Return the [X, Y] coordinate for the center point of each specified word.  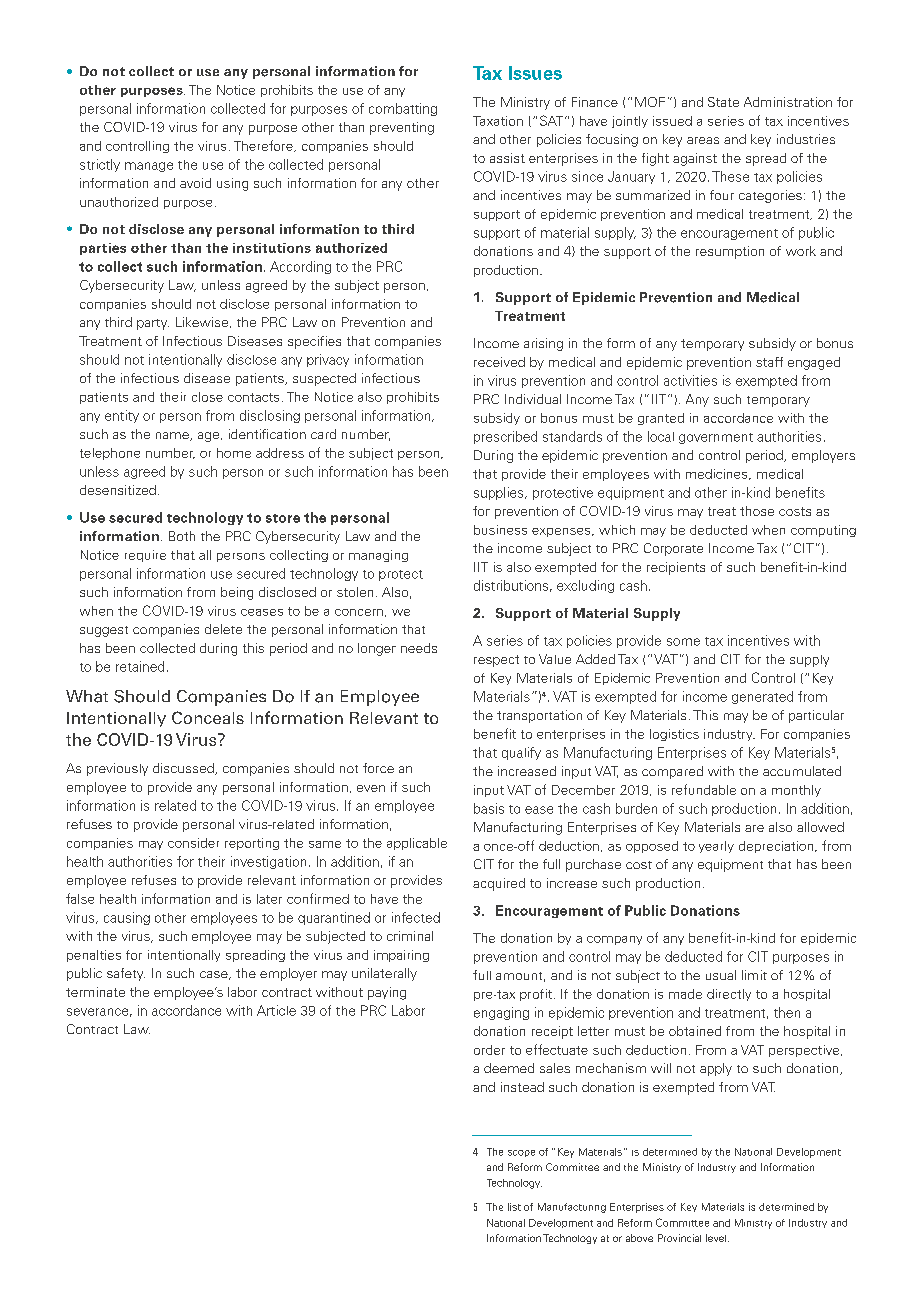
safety [126, 974]
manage [149, 167]
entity [122, 416]
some [683, 642]
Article [276, 1010]
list [514, 1207]
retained [140, 666]
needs [419, 648]
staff [769, 362]
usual [721, 975]
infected [416, 917]
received [499, 362]
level [717, 1238]
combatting [403, 109]
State [723, 102]
